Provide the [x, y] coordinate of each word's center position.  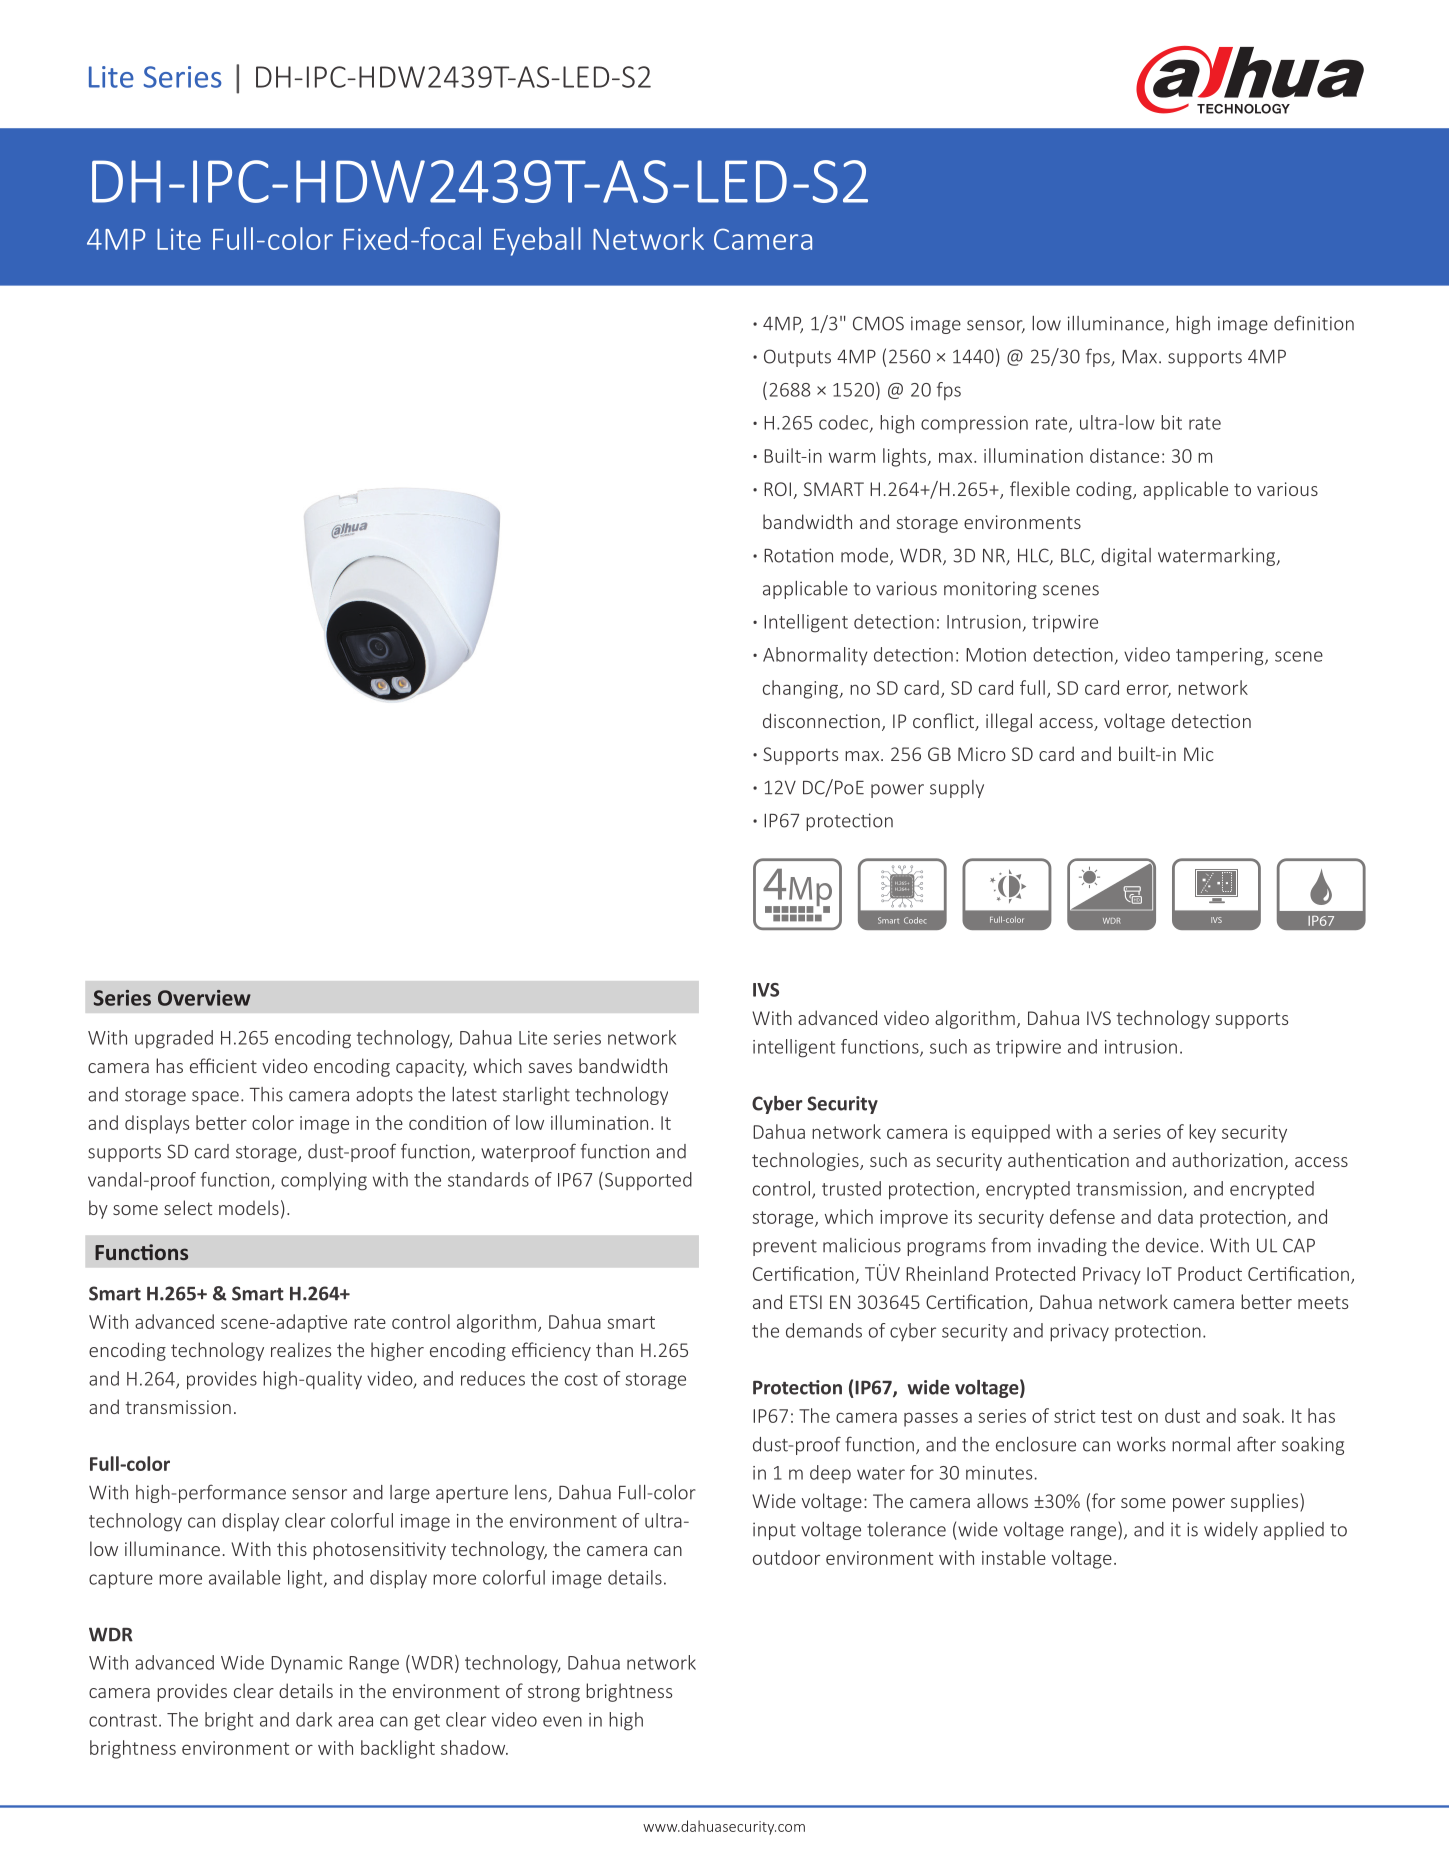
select [188, 1207]
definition [1314, 323]
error [1149, 691]
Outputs [797, 358]
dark [314, 1719]
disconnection [821, 720]
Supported [647, 1181]
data [1175, 1216]
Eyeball [537, 241]
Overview [204, 998]
